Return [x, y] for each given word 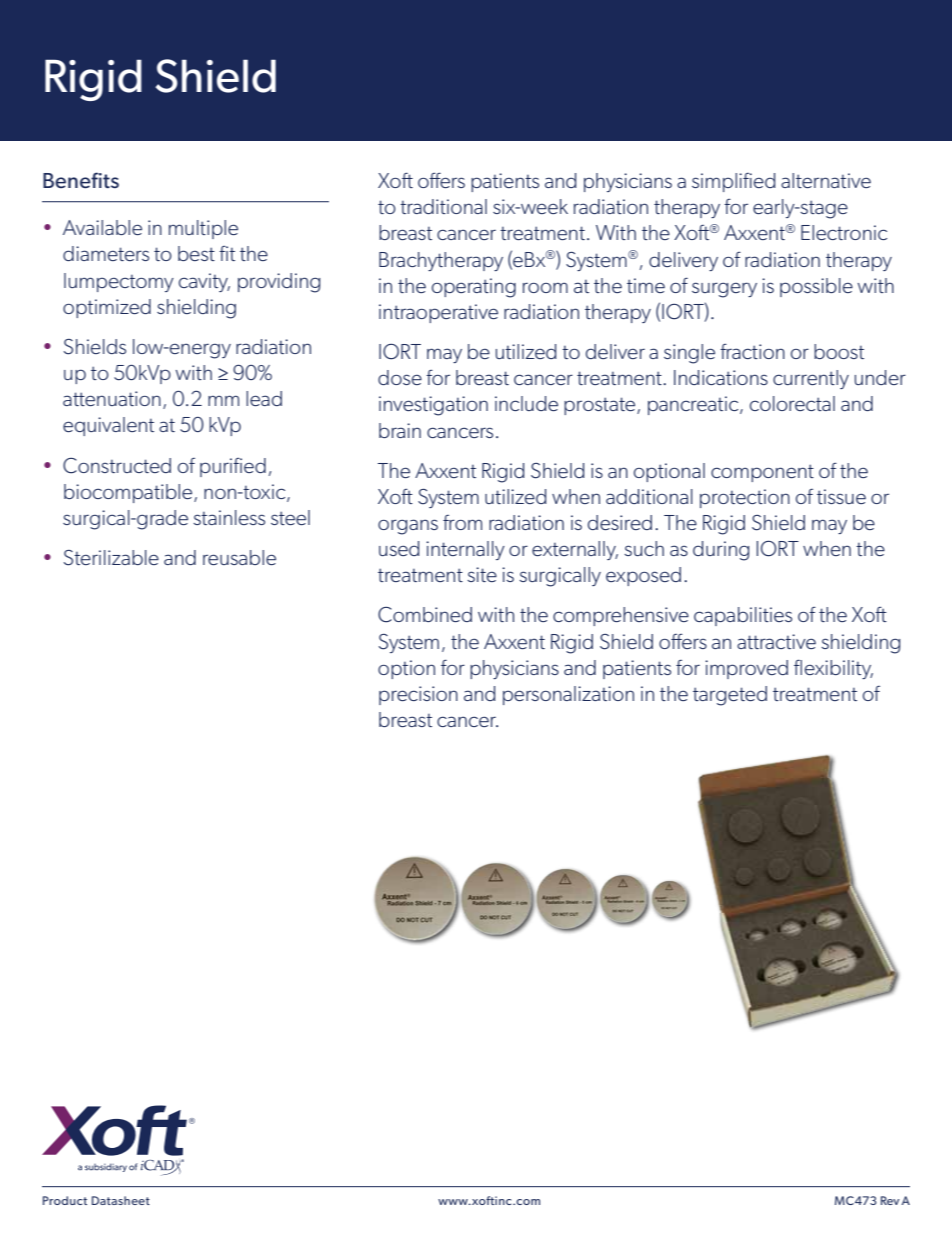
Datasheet [121, 1200]
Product [65, 1200]
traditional [443, 206]
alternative [826, 180]
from [462, 522]
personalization [568, 695]
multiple [203, 229]
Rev [890, 1200]
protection [745, 498]
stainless [229, 517]
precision [418, 695]
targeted [730, 696]
